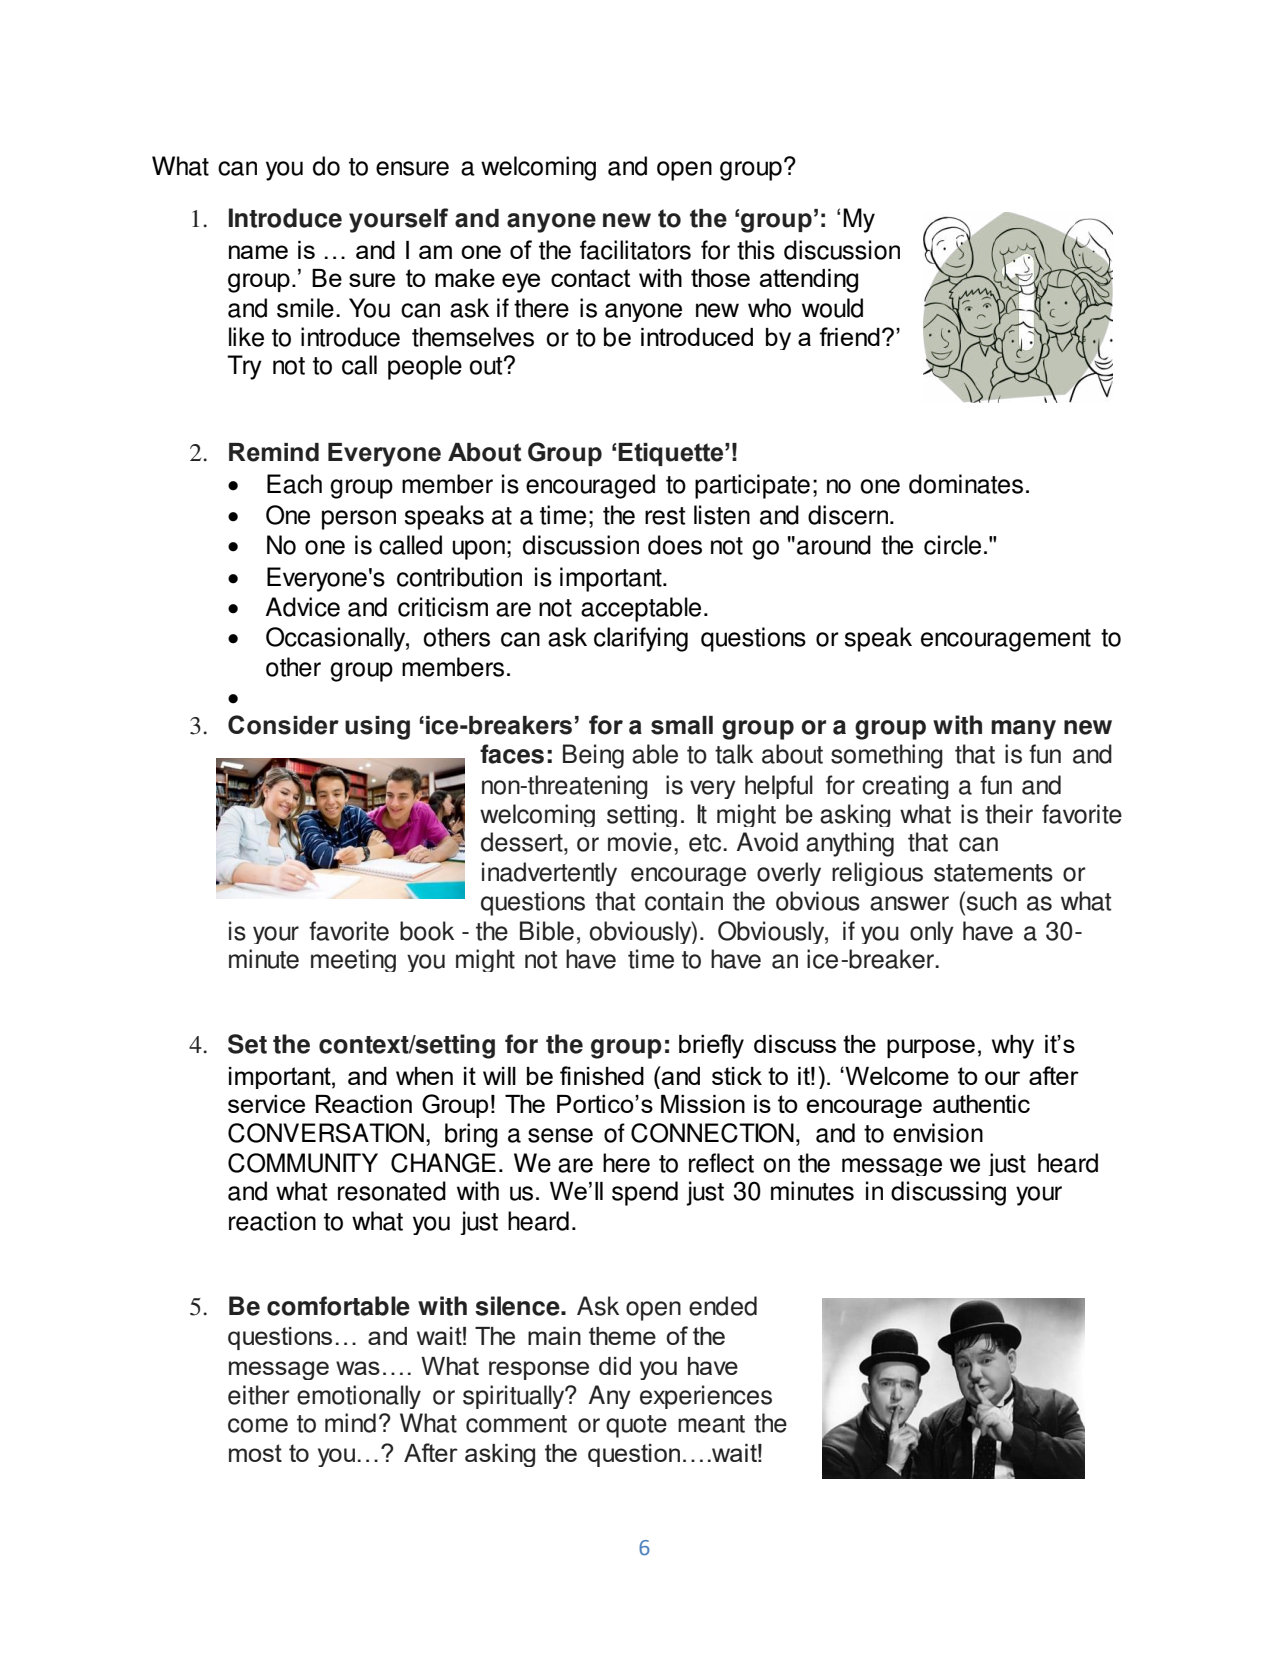 Image resolution: width=1288 pixels, height=1666 pixels. What do you see at coordinates (636, 1426) in the screenshot?
I see `quote` at bounding box center [636, 1426].
